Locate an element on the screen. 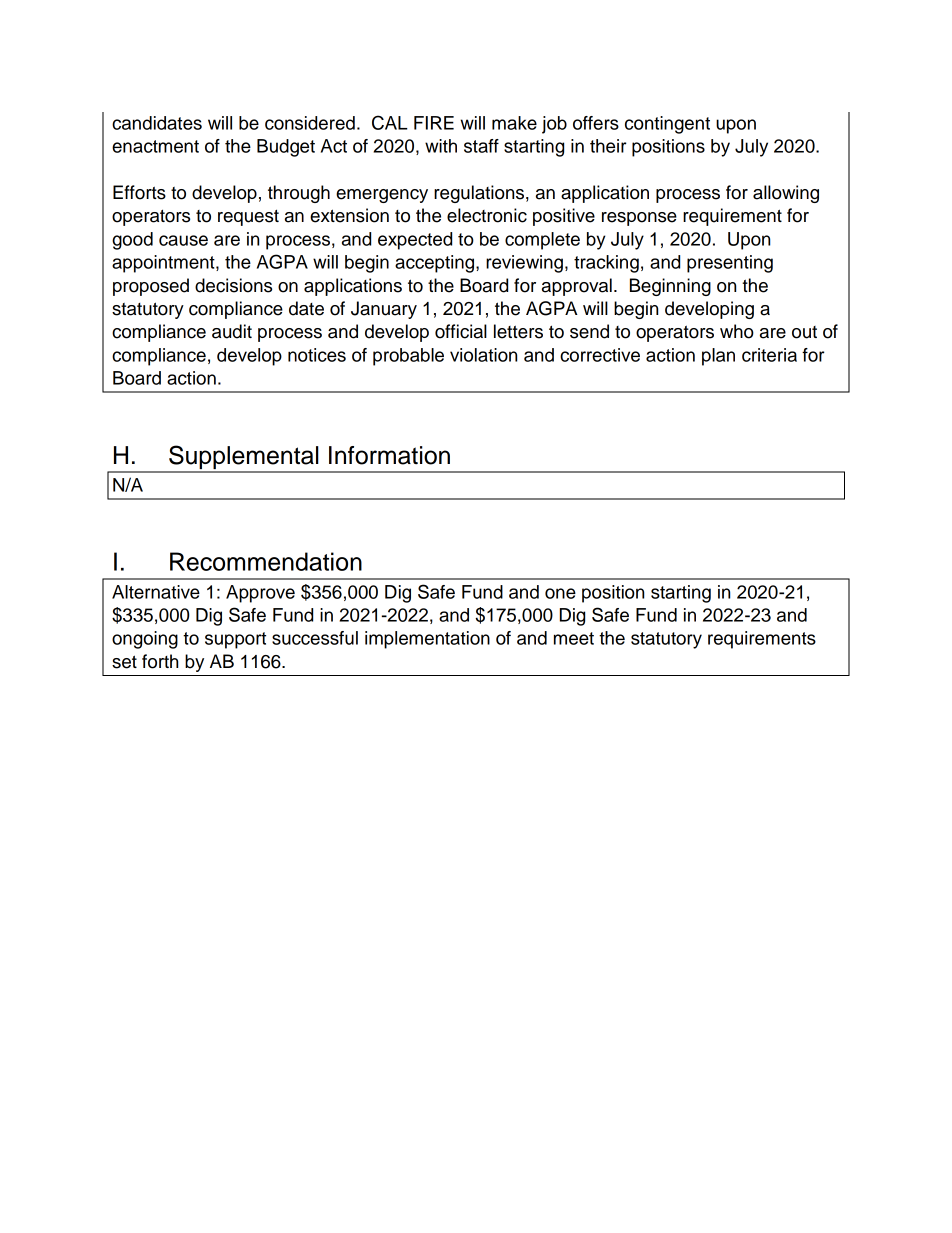 Image resolution: width=952 pixels, height=1233 pixels. contingent is located at coordinates (667, 125).
